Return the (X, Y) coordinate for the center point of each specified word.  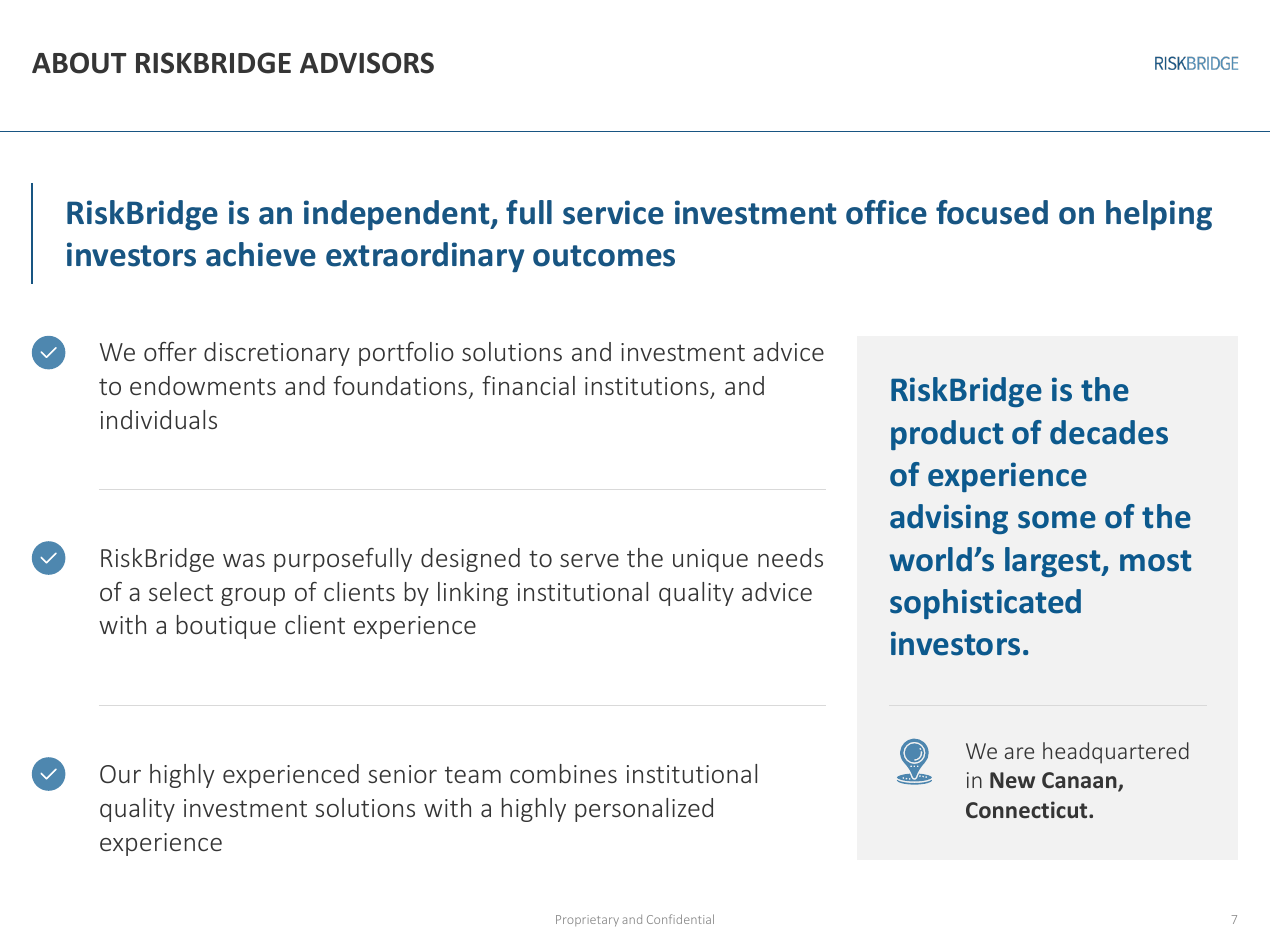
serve (589, 560)
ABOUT (79, 63)
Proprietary (587, 920)
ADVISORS (367, 63)
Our (120, 774)
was (244, 560)
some (1057, 520)
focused (992, 212)
